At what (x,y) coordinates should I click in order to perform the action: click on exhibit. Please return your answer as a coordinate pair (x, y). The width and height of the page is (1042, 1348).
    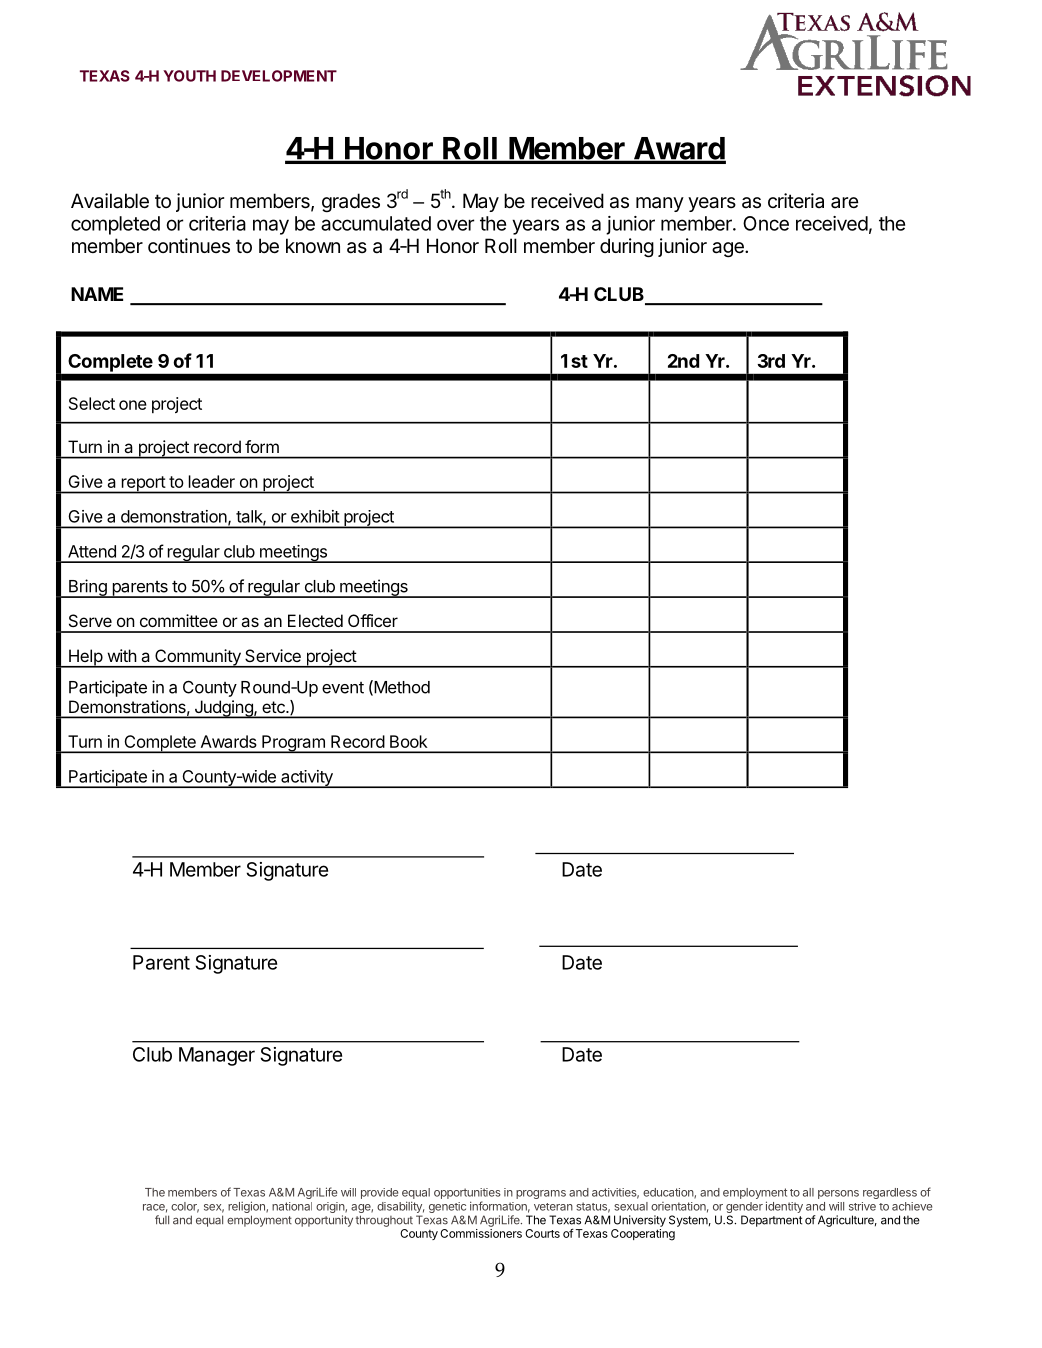
    Looking at the image, I should click on (315, 516).
